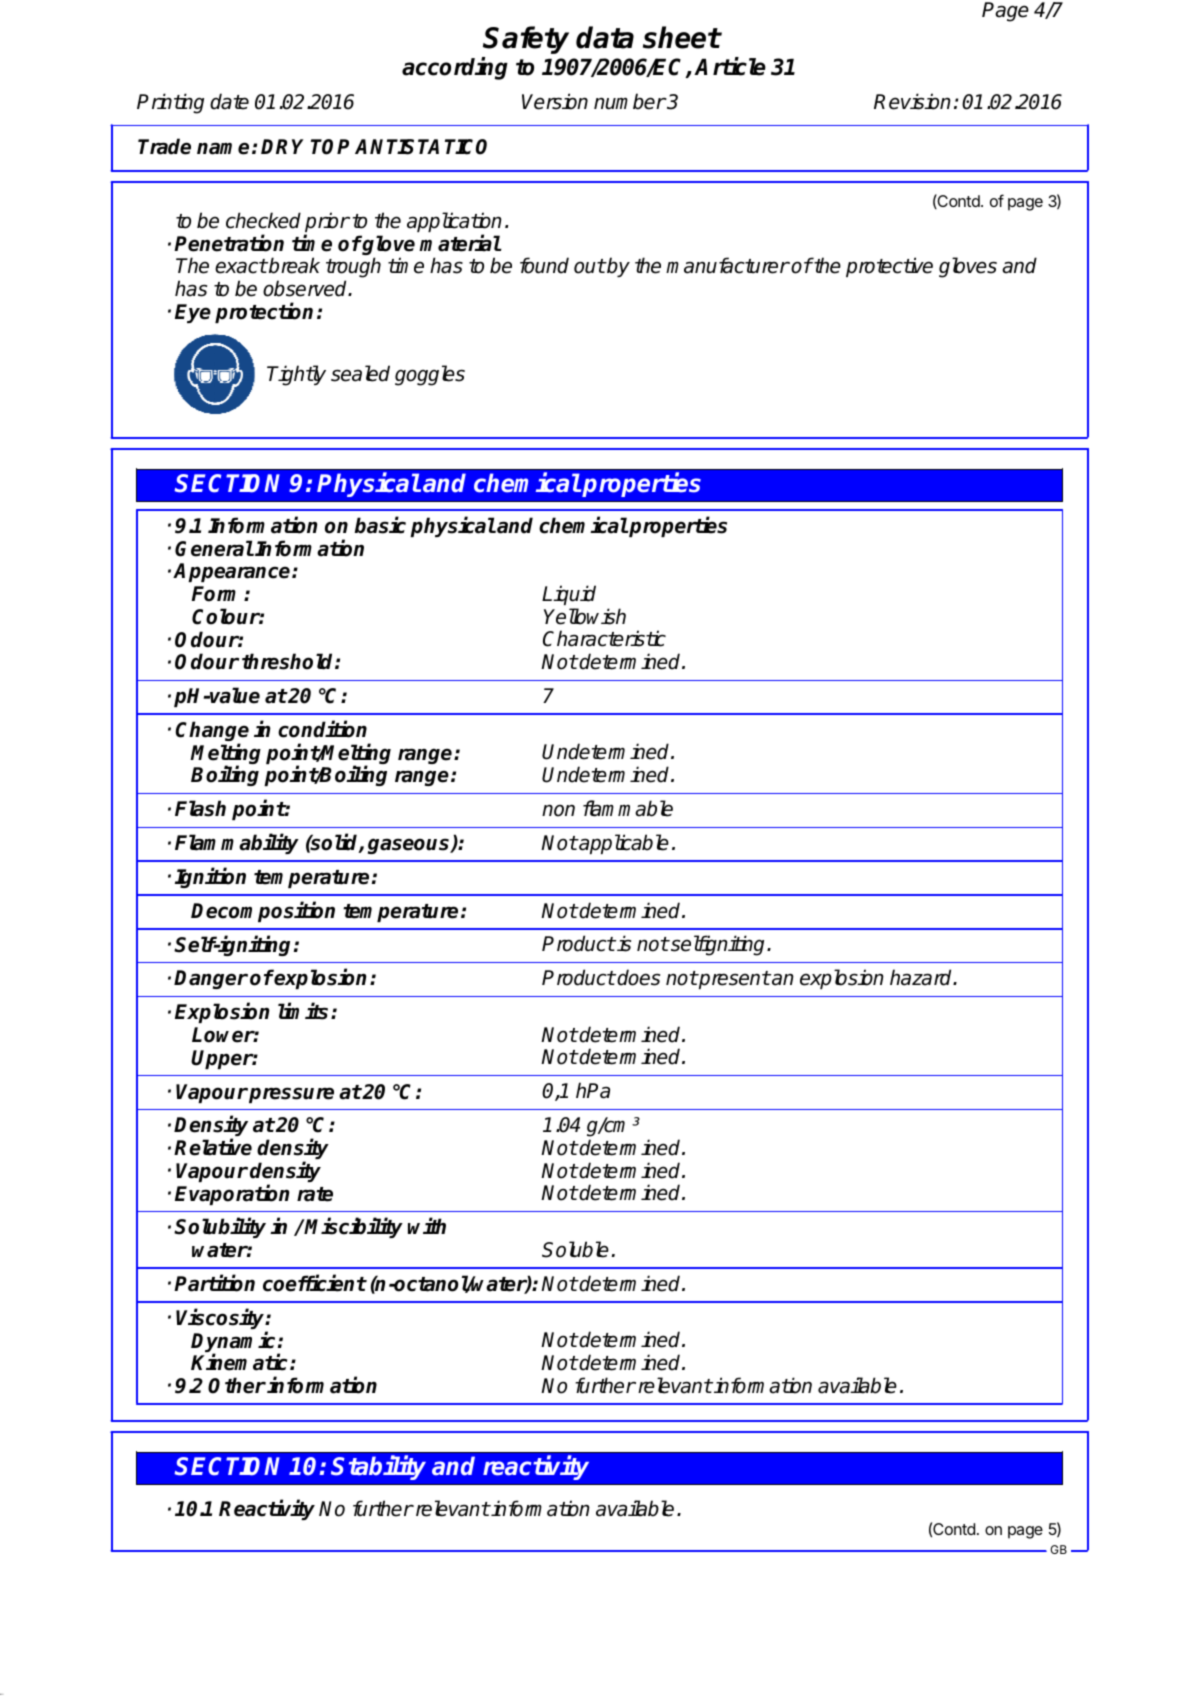 Image resolution: width=1198 pixels, height=1696 pixels. I want to click on Danger, so click(211, 979).
